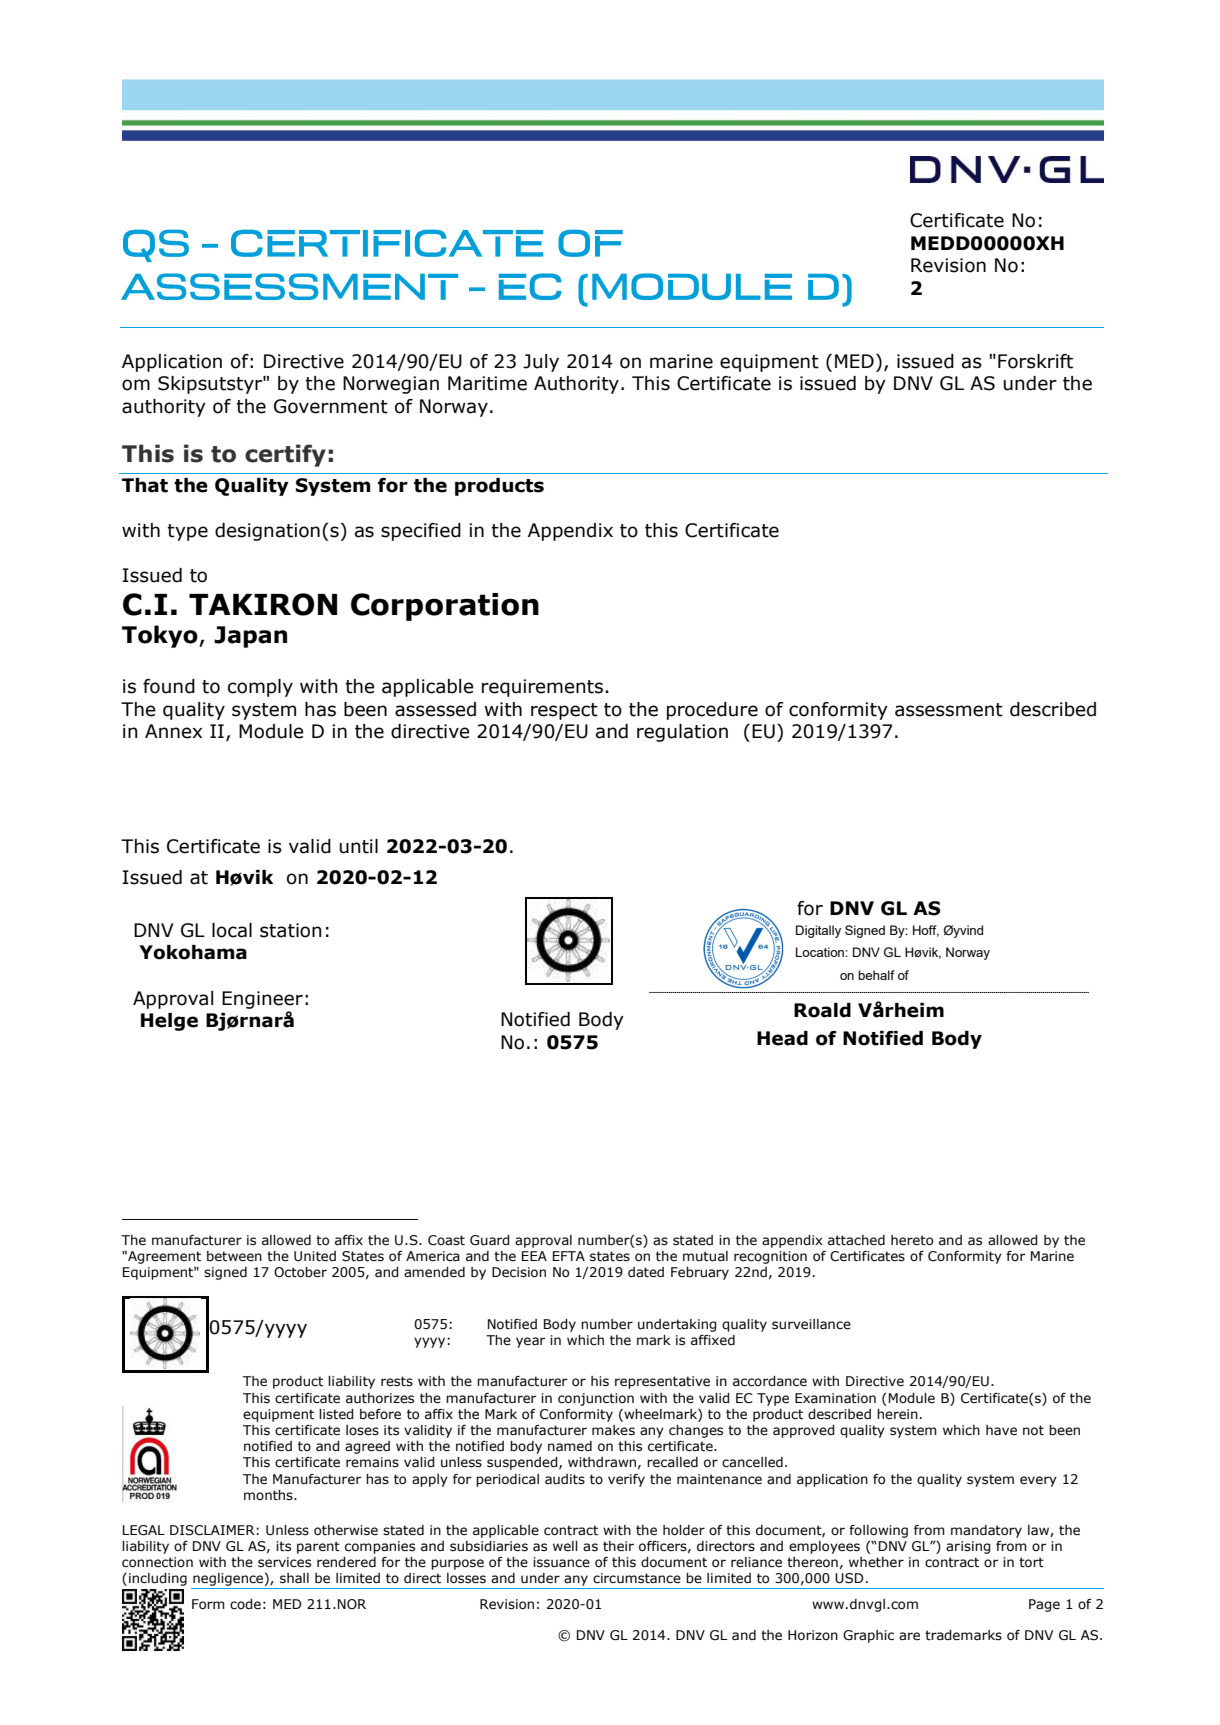 The image size is (1220, 1725). I want to click on assessment, so click(949, 710).
